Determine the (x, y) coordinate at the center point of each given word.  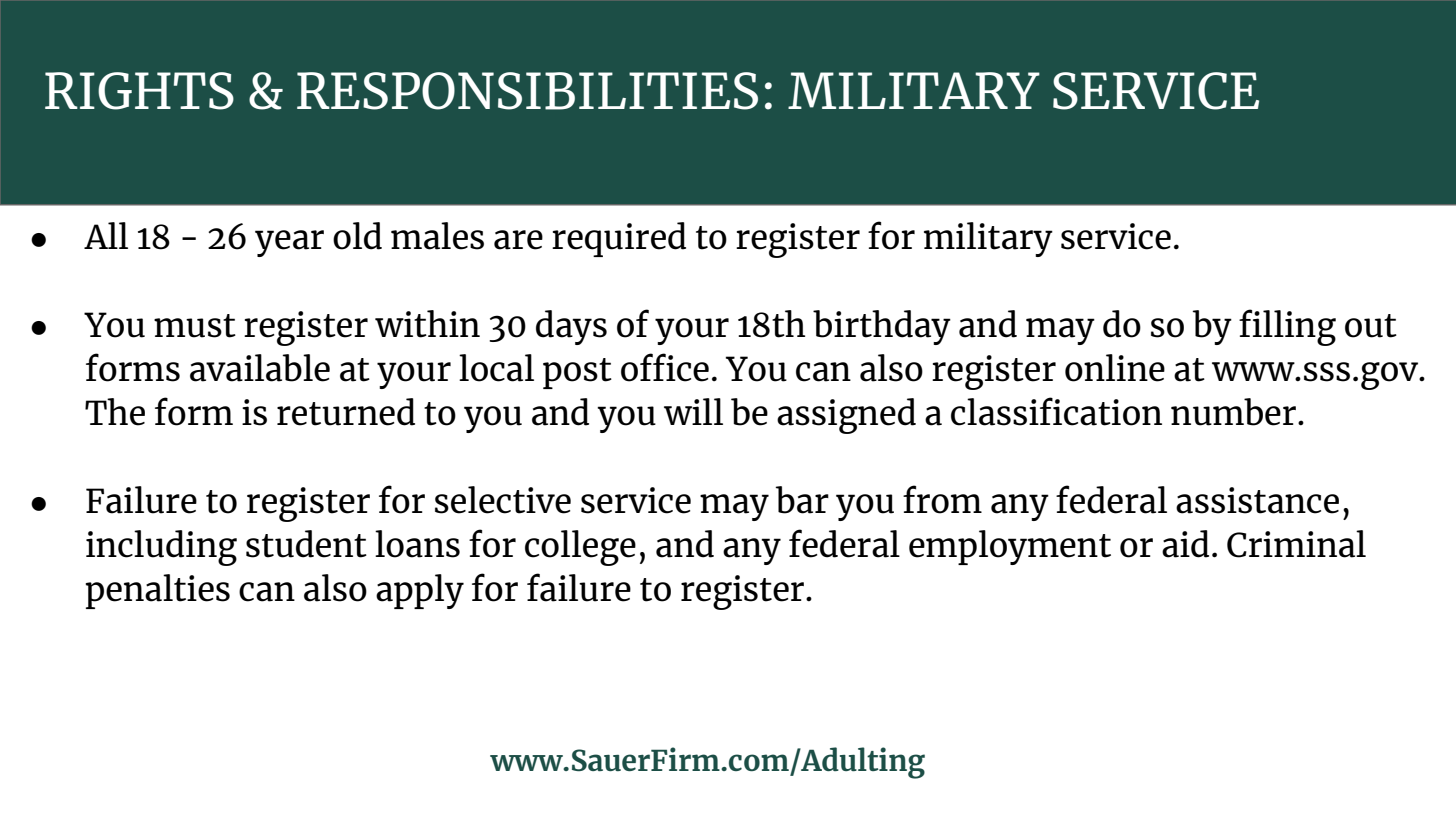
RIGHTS (139, 91)
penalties (158, 591)
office (665, 367)
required (619, 239)
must (195, 326)
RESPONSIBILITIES (527, 91)
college (580, 548)
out (1371, 326)
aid (1185, 544)
